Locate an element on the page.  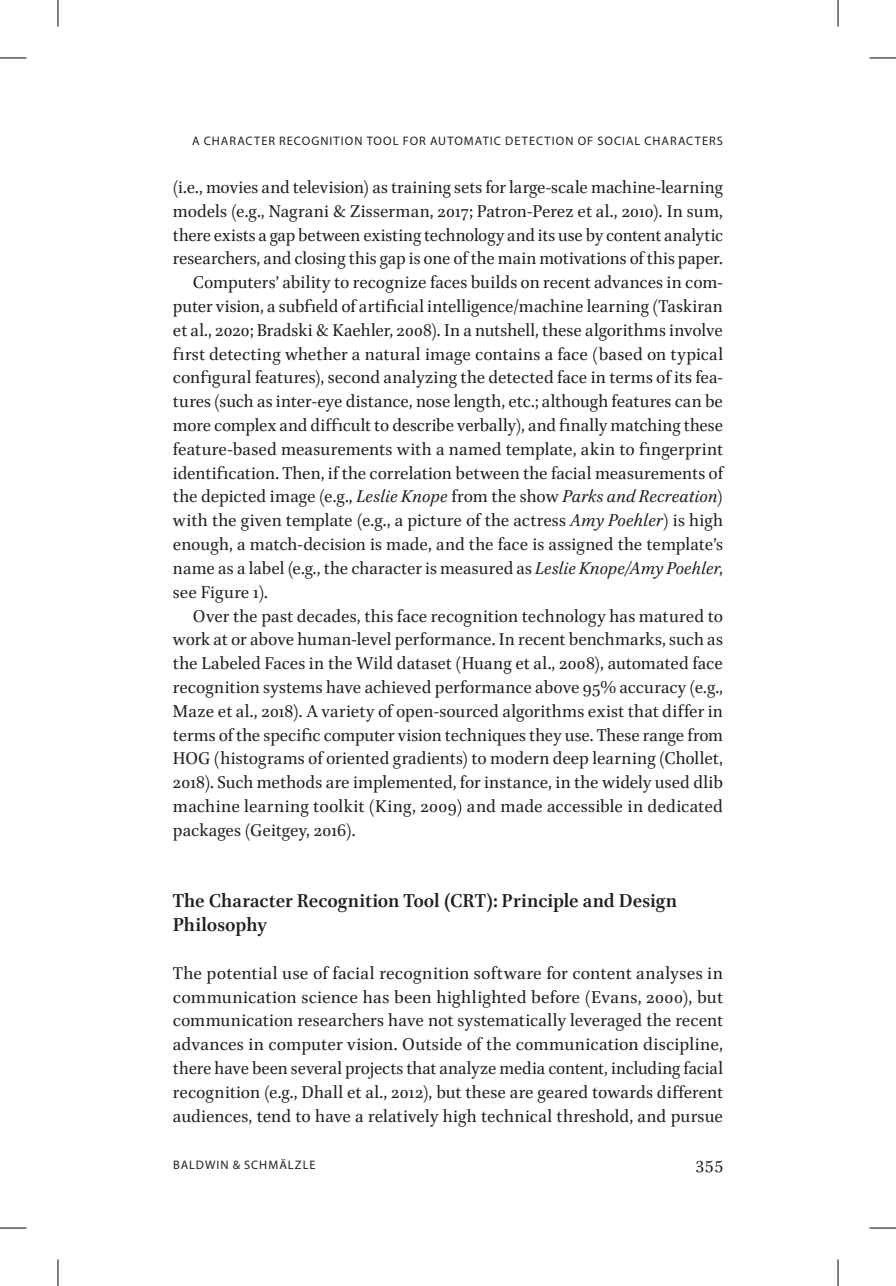
tend is located at coordinates (274, 1116).
